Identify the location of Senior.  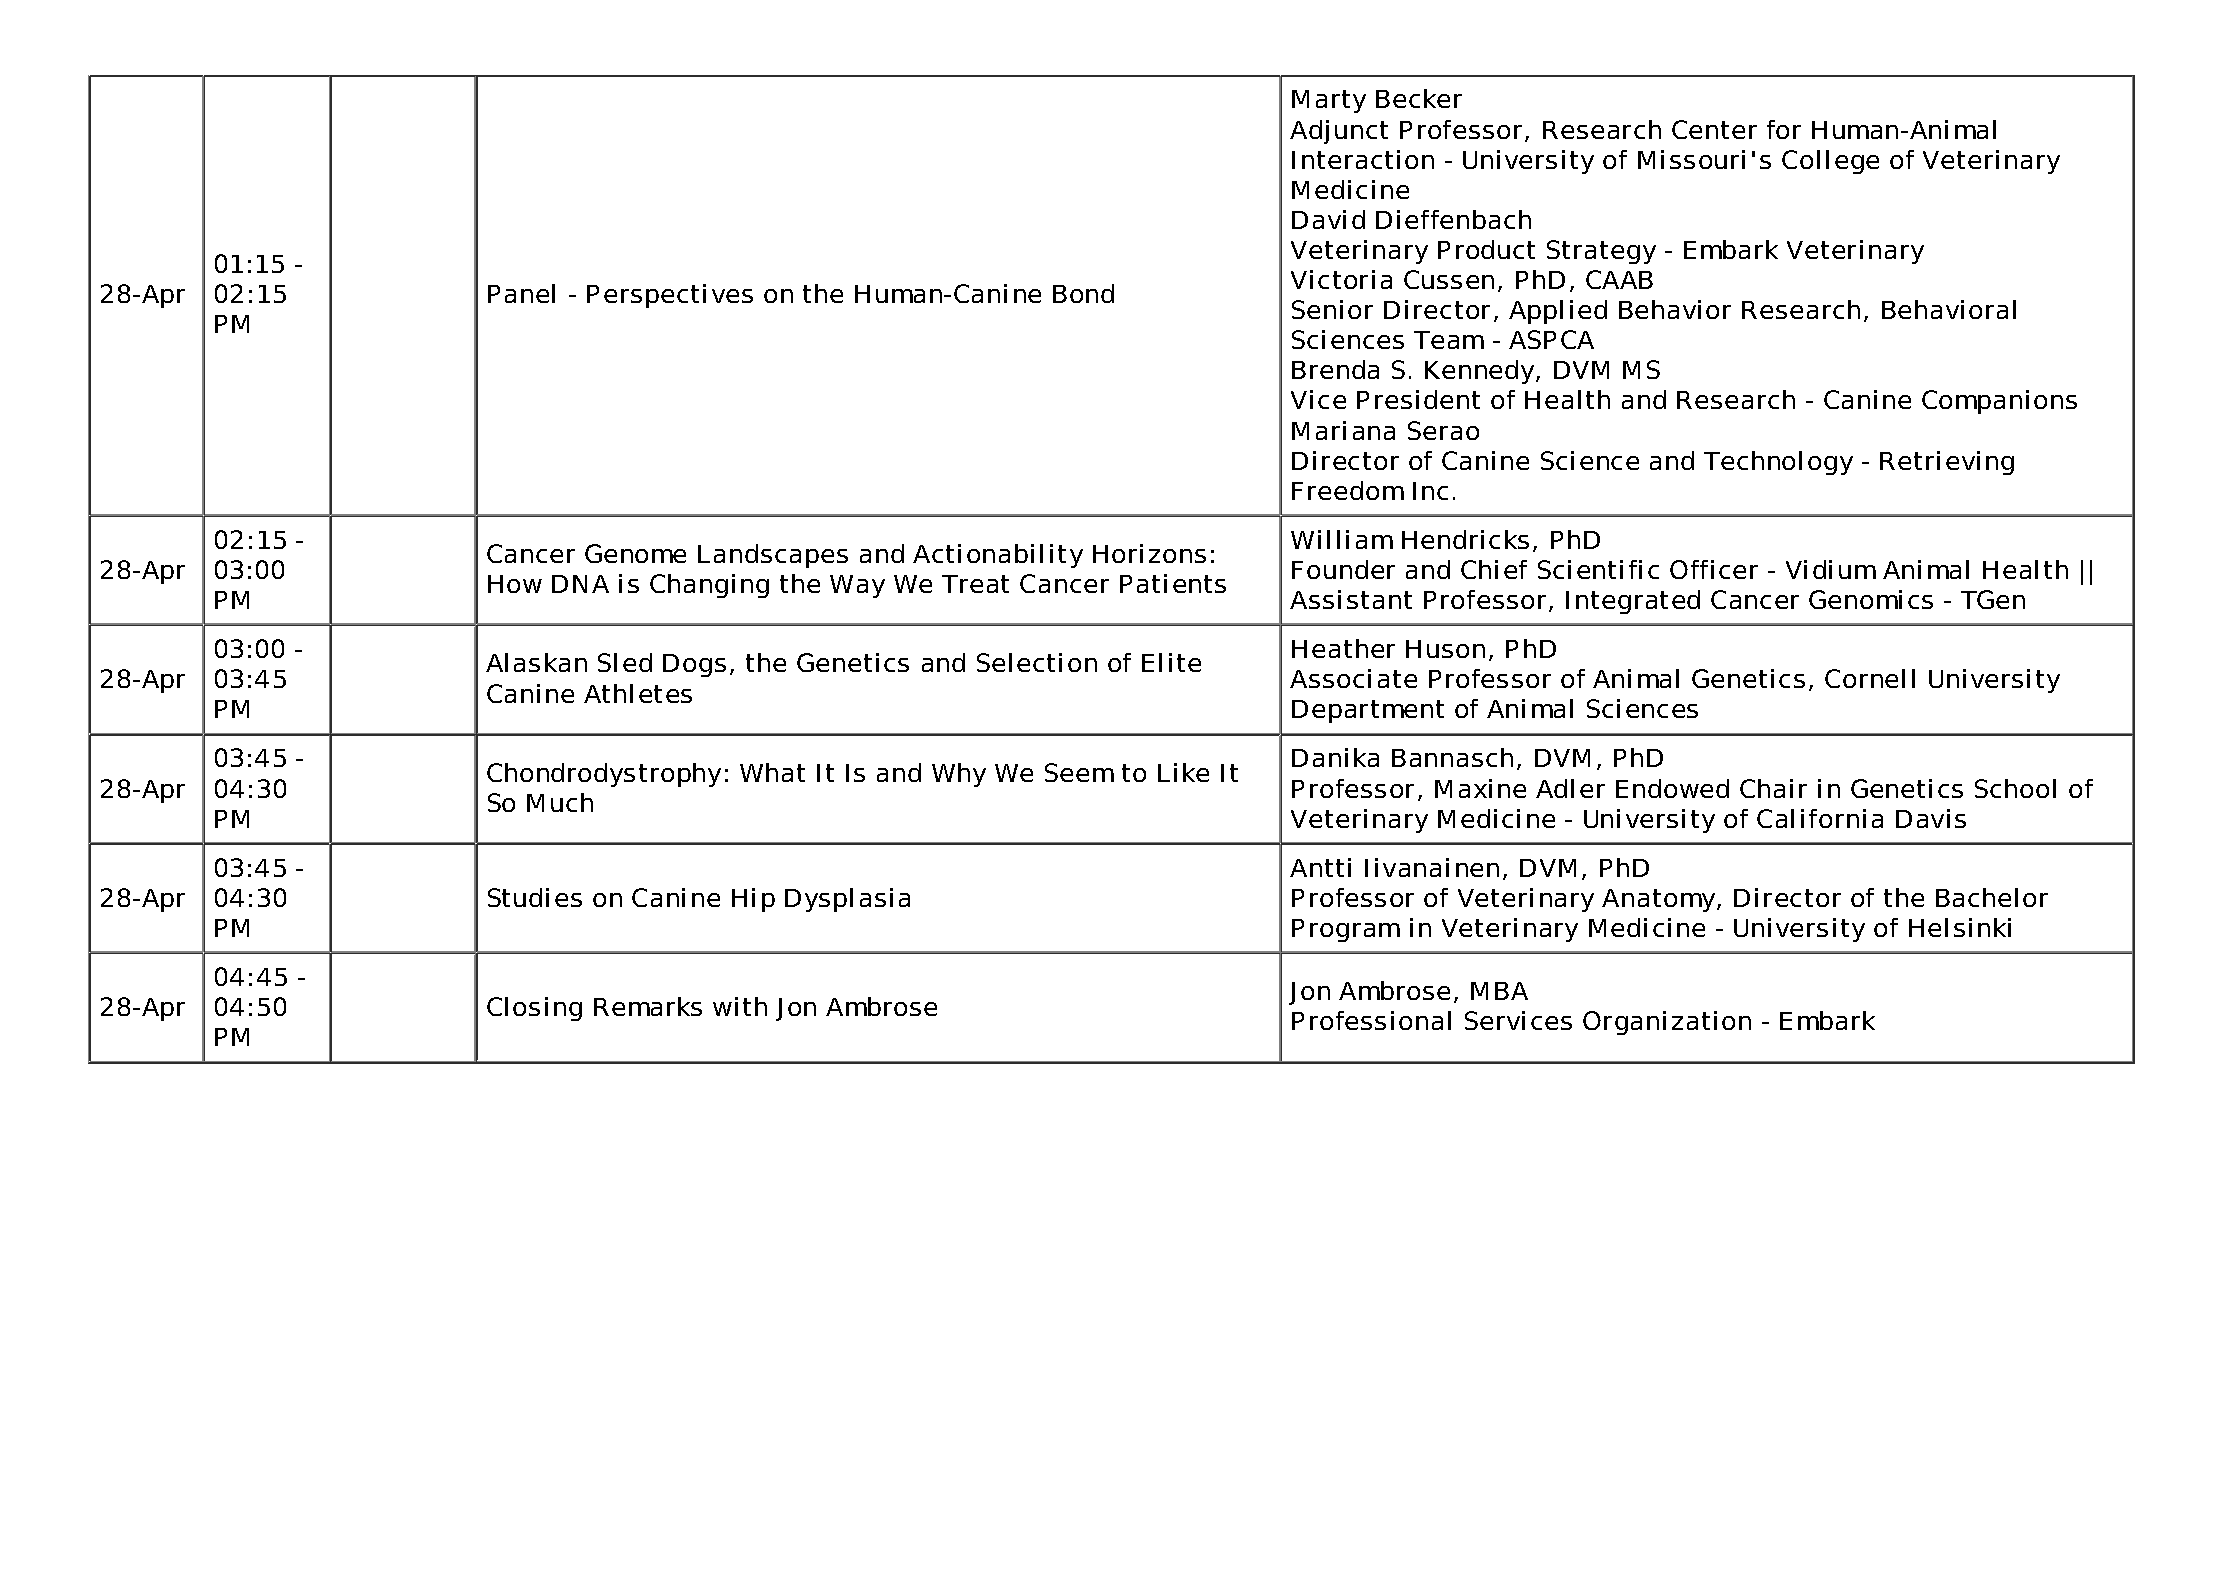
(1332, 309).
